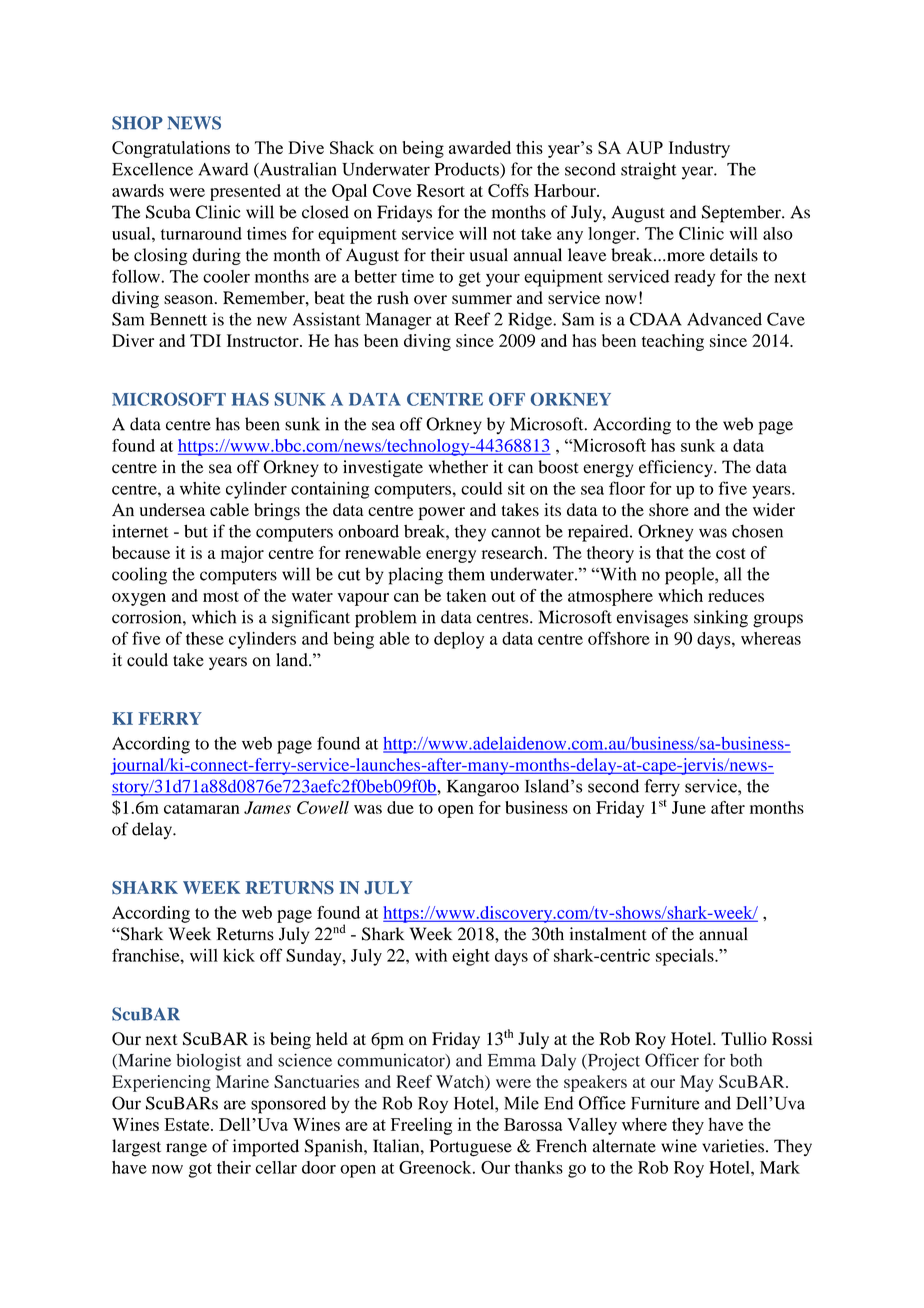  What do you see at coordinates (171, 149) in the screenshot?
I see `Congratulations` at bounding box center [171, 149].
